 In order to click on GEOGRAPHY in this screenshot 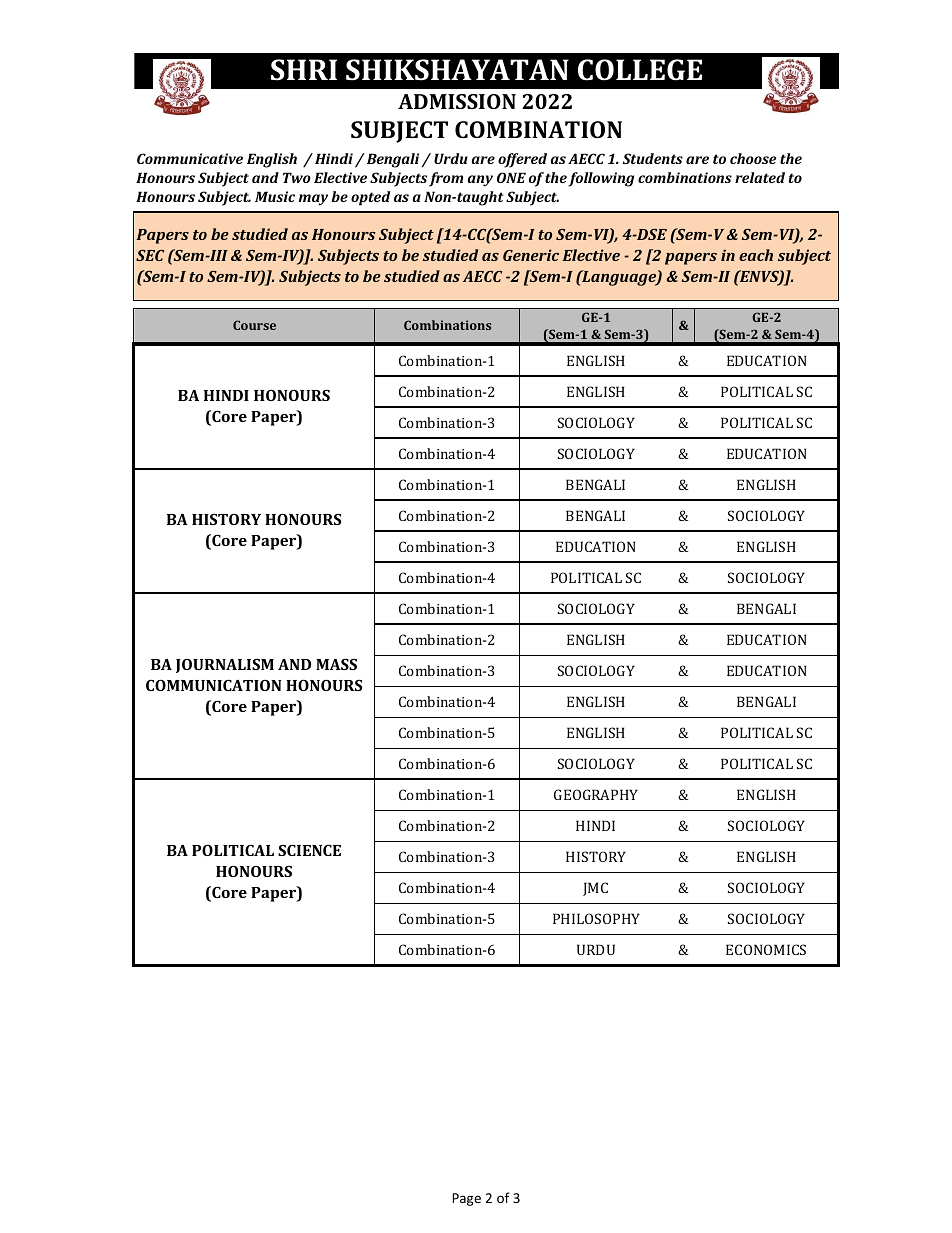, I will do `click(596, 794)`.
